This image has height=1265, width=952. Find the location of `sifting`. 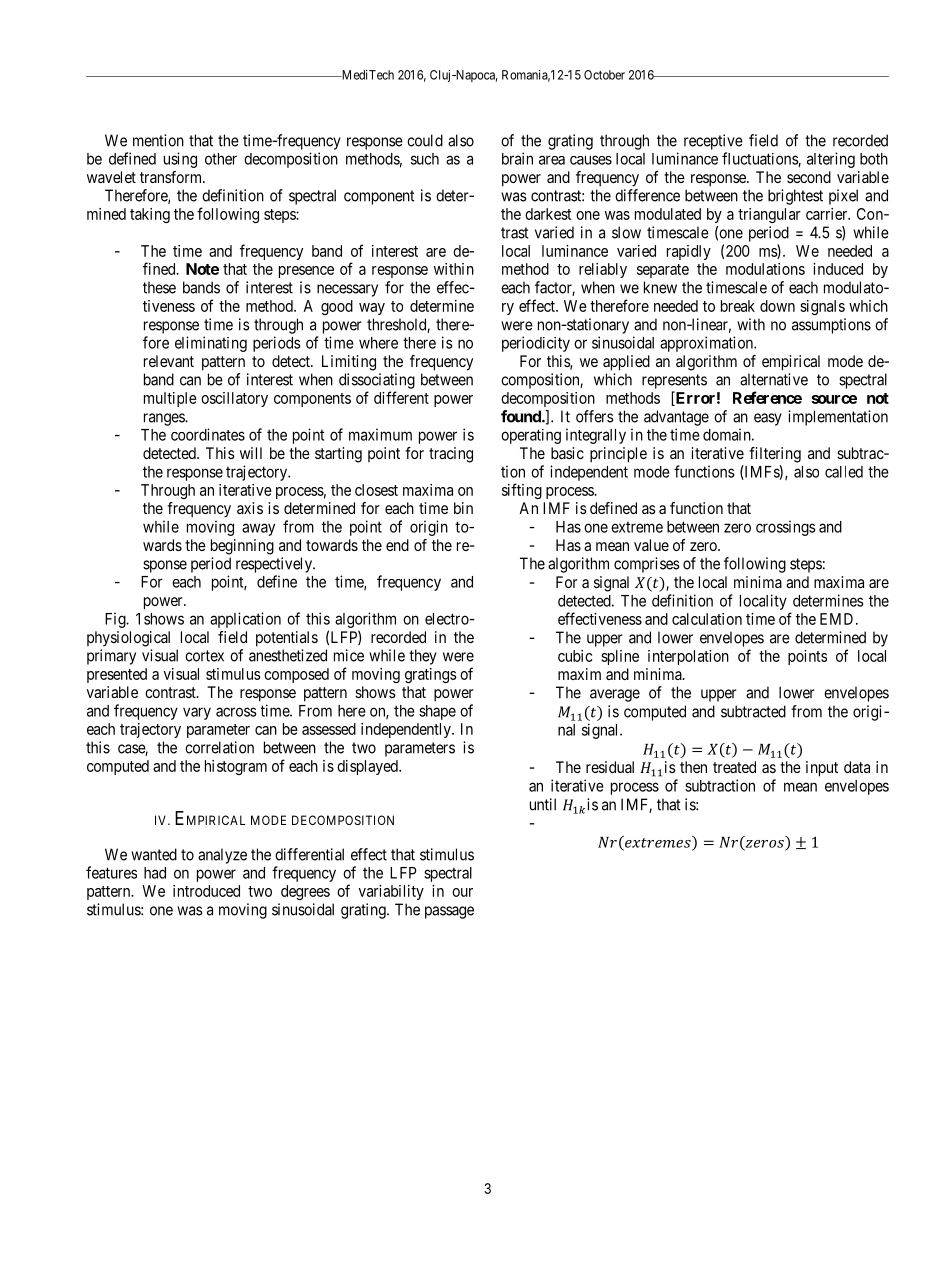

sifting is located at coordinates (522, 491).
